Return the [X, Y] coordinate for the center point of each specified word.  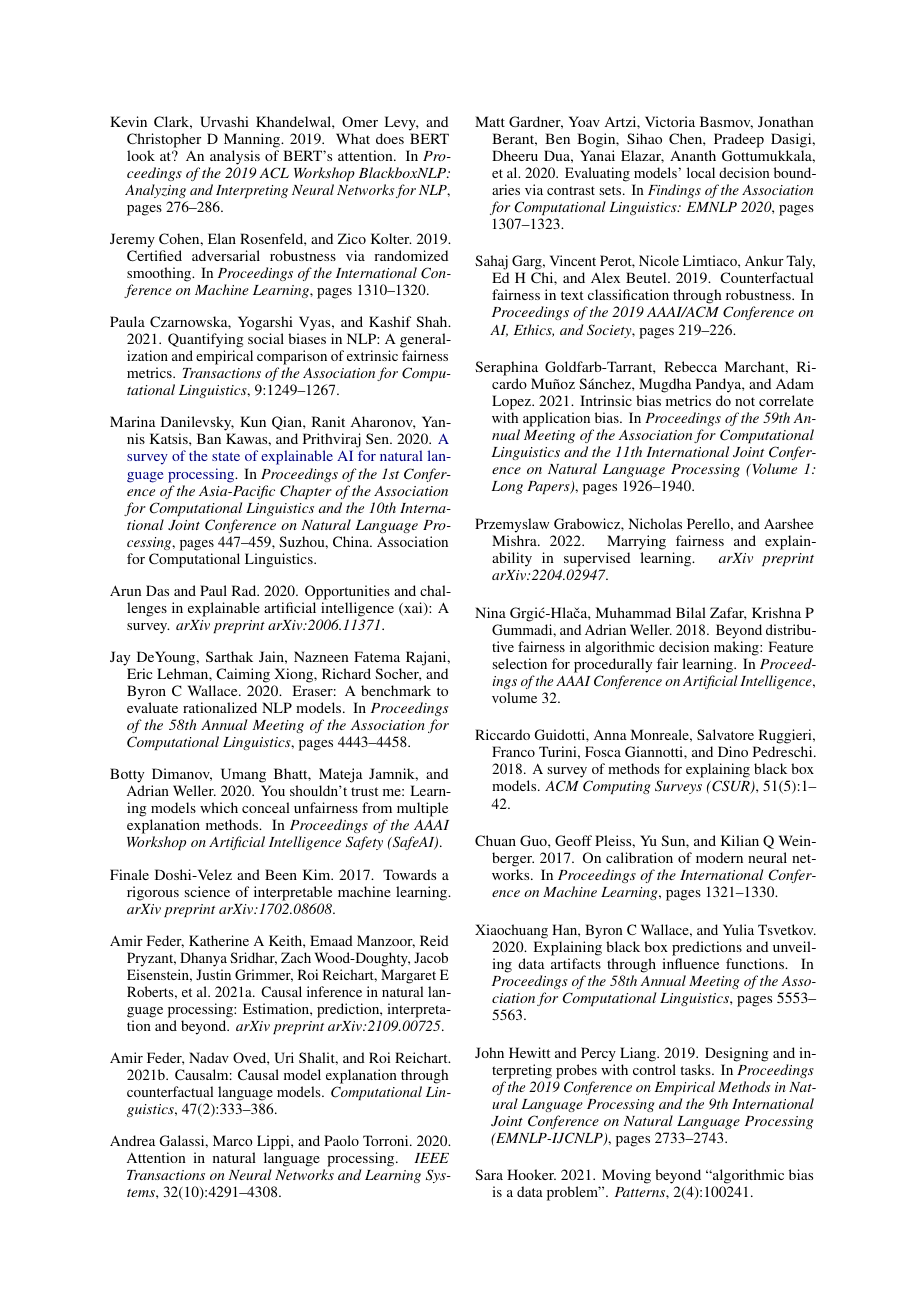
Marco [233, 1140]
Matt [490, 121]
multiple [422, 811]
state [226, 456]
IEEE [431, 1158]
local [701, 172]
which [219, 807]
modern [719, 857]
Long [507, 487]
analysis [235, 157]
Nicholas [655, 523]
